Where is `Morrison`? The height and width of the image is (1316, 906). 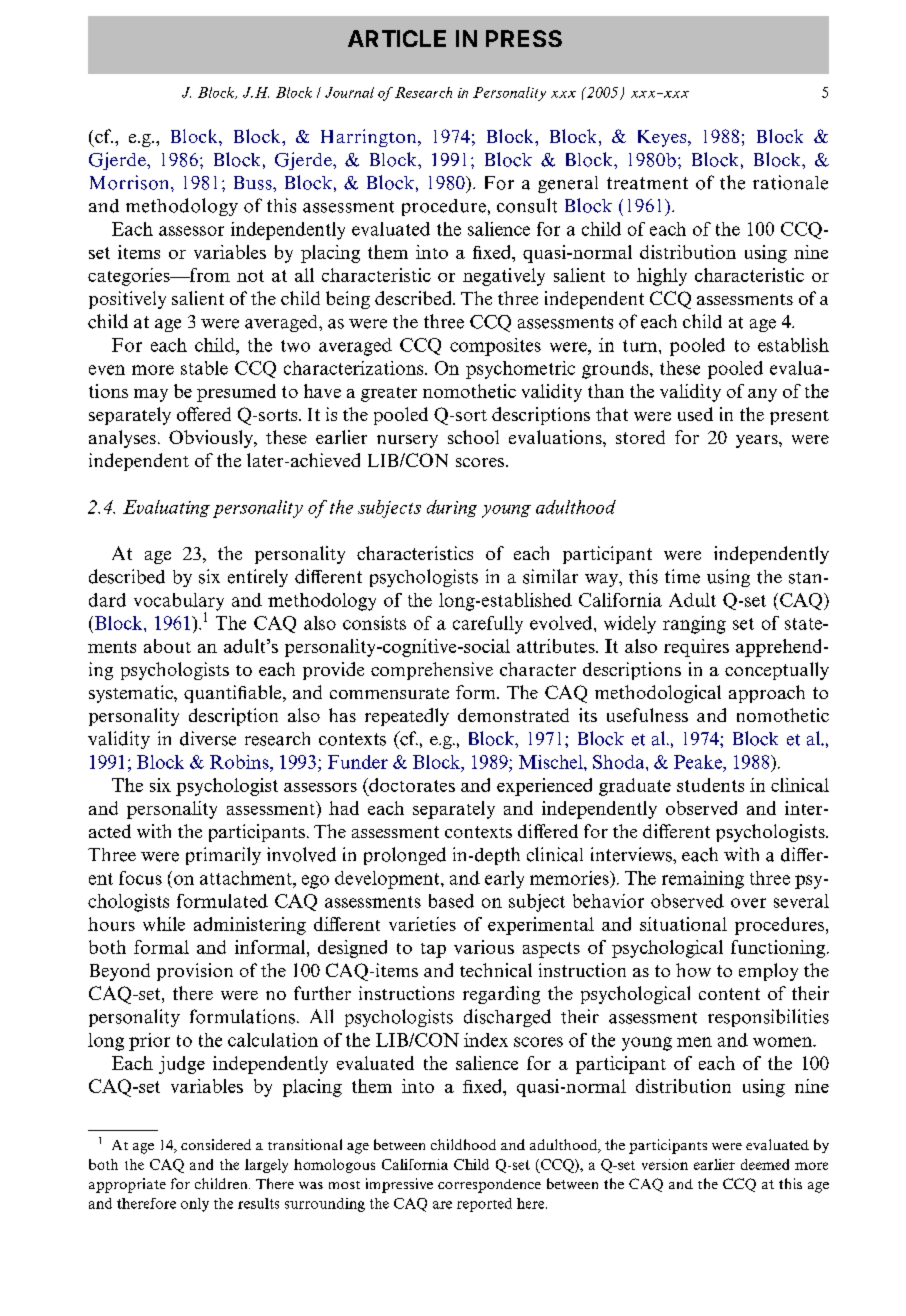
Morrison is located at coordinates (131, 182).
